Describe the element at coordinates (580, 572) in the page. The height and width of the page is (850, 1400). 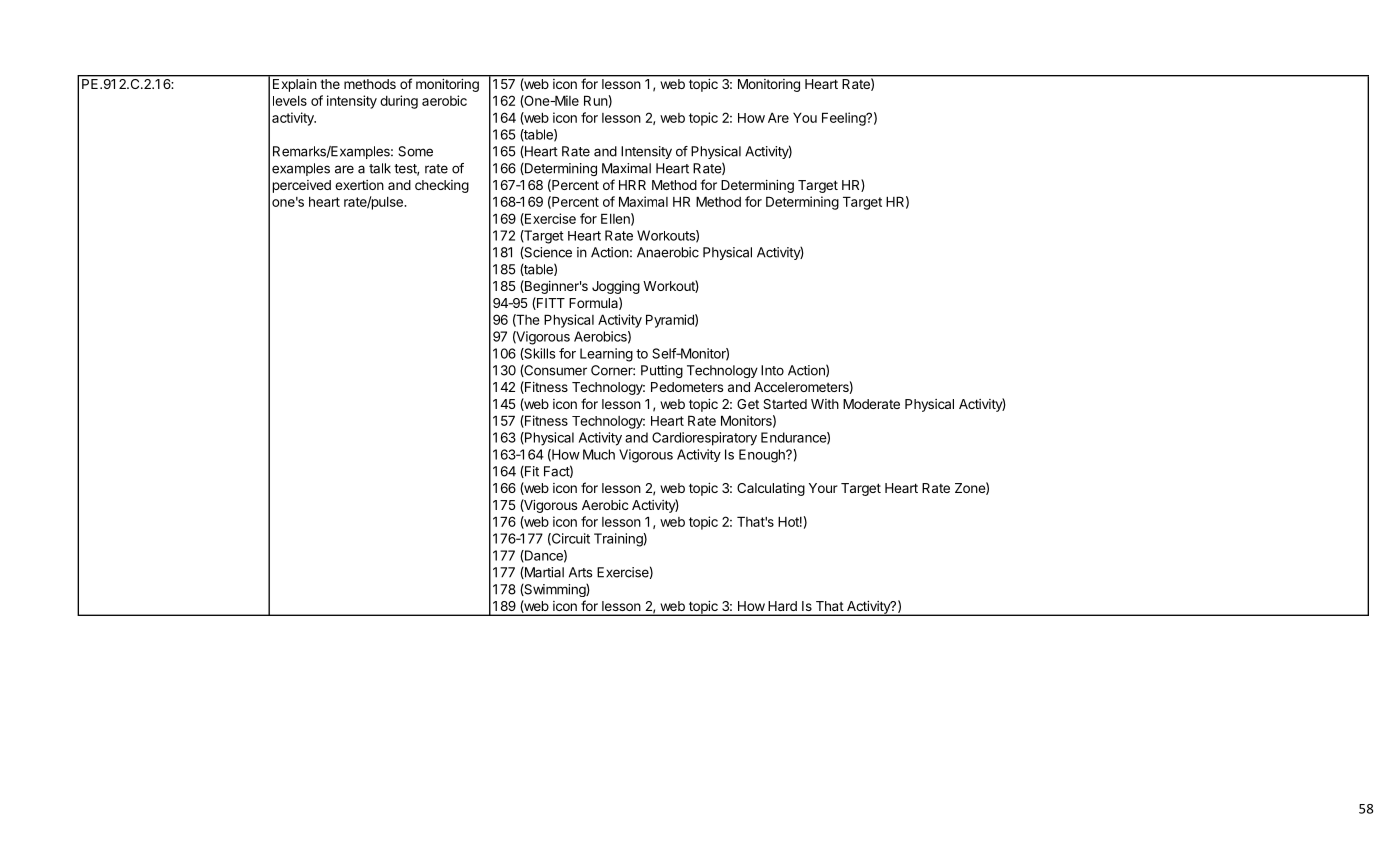
I see `Arts` at that location.
